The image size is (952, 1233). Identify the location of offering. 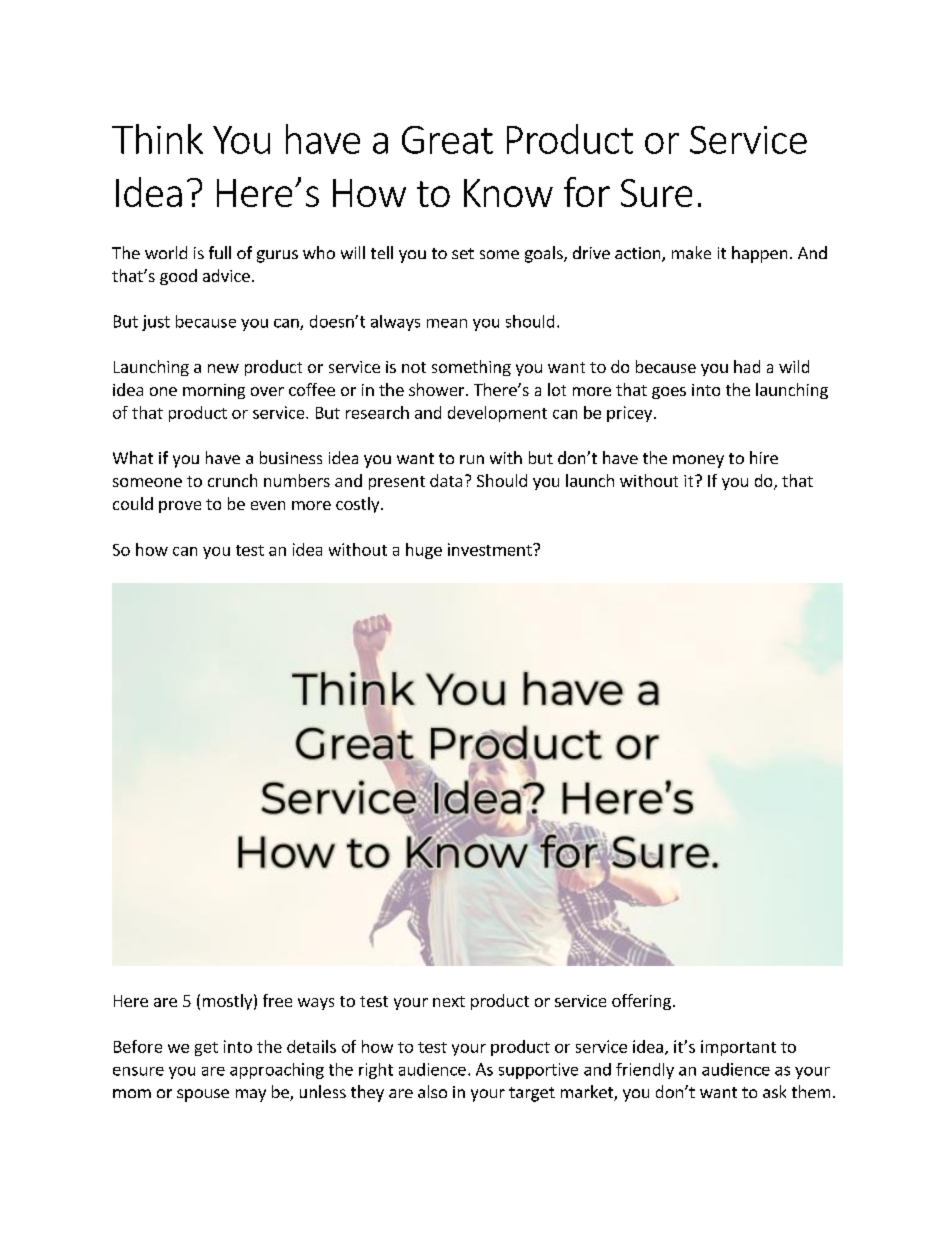
(641, 1002).
